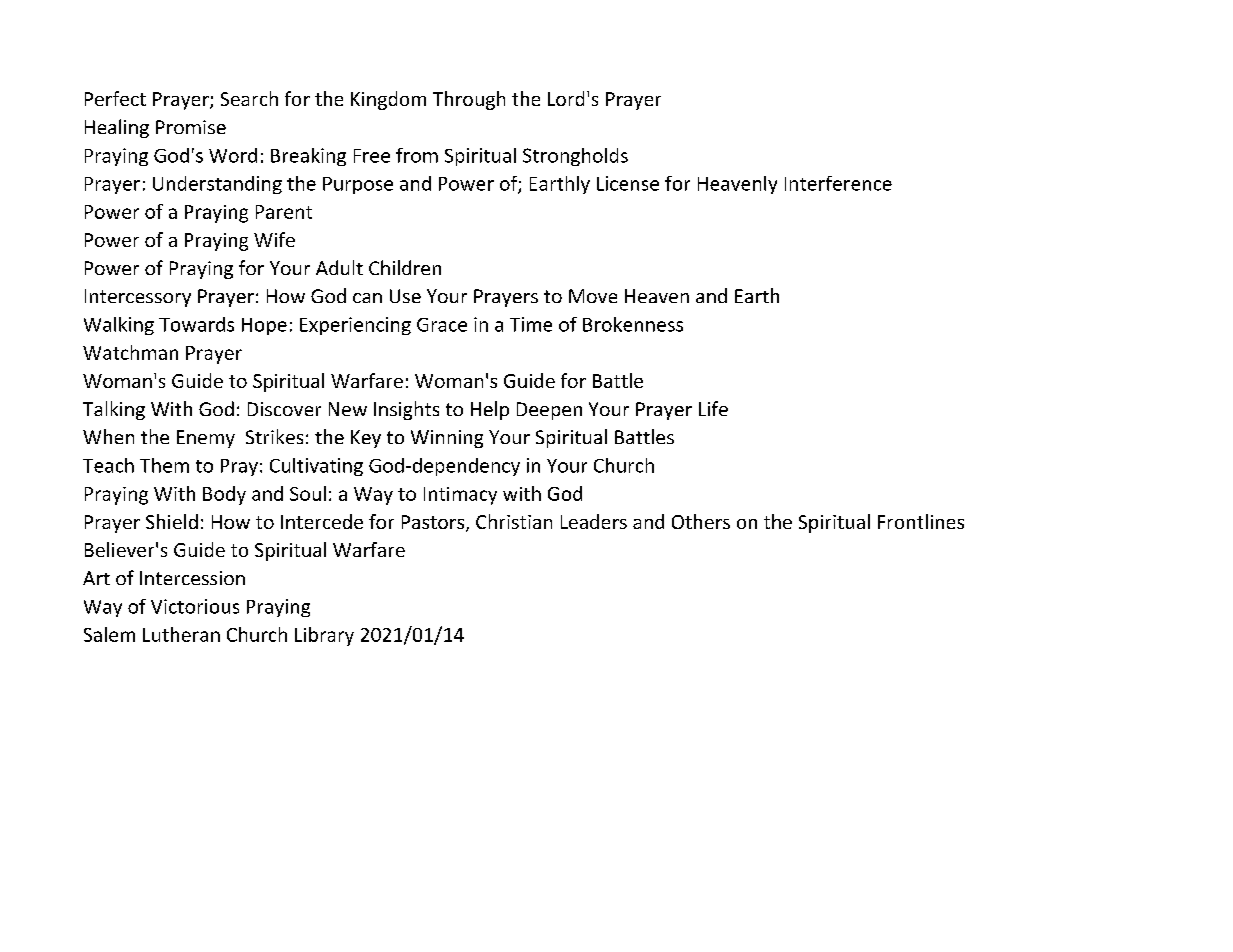  Describe the element at coordinates (713, 408) in the page. I see `Life` at that location.
